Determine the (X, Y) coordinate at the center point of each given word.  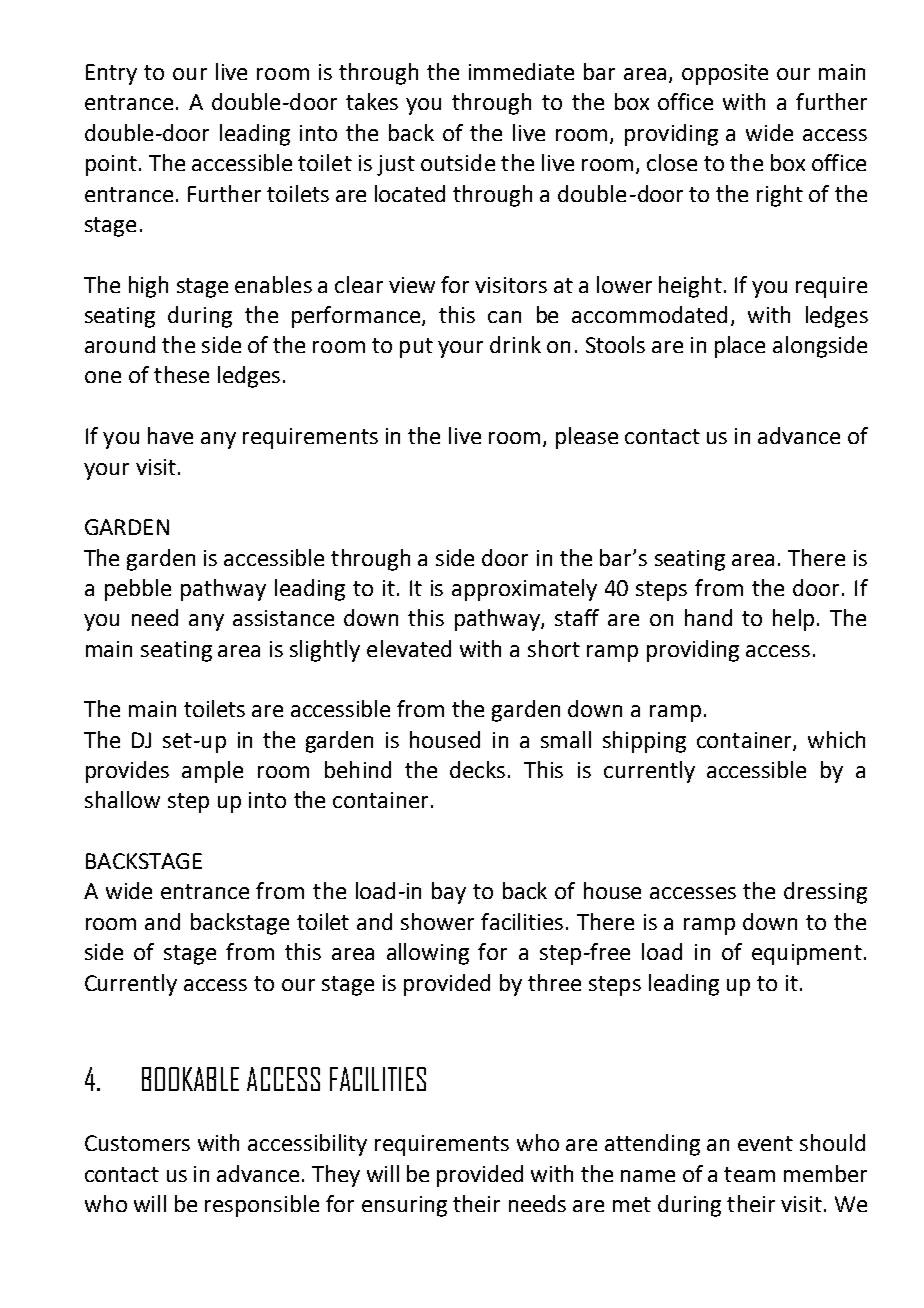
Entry (111, 74)
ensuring (404, 1206)
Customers (137, 1143)
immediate (521, 71)
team (749, 1174)
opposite (725, 74)
